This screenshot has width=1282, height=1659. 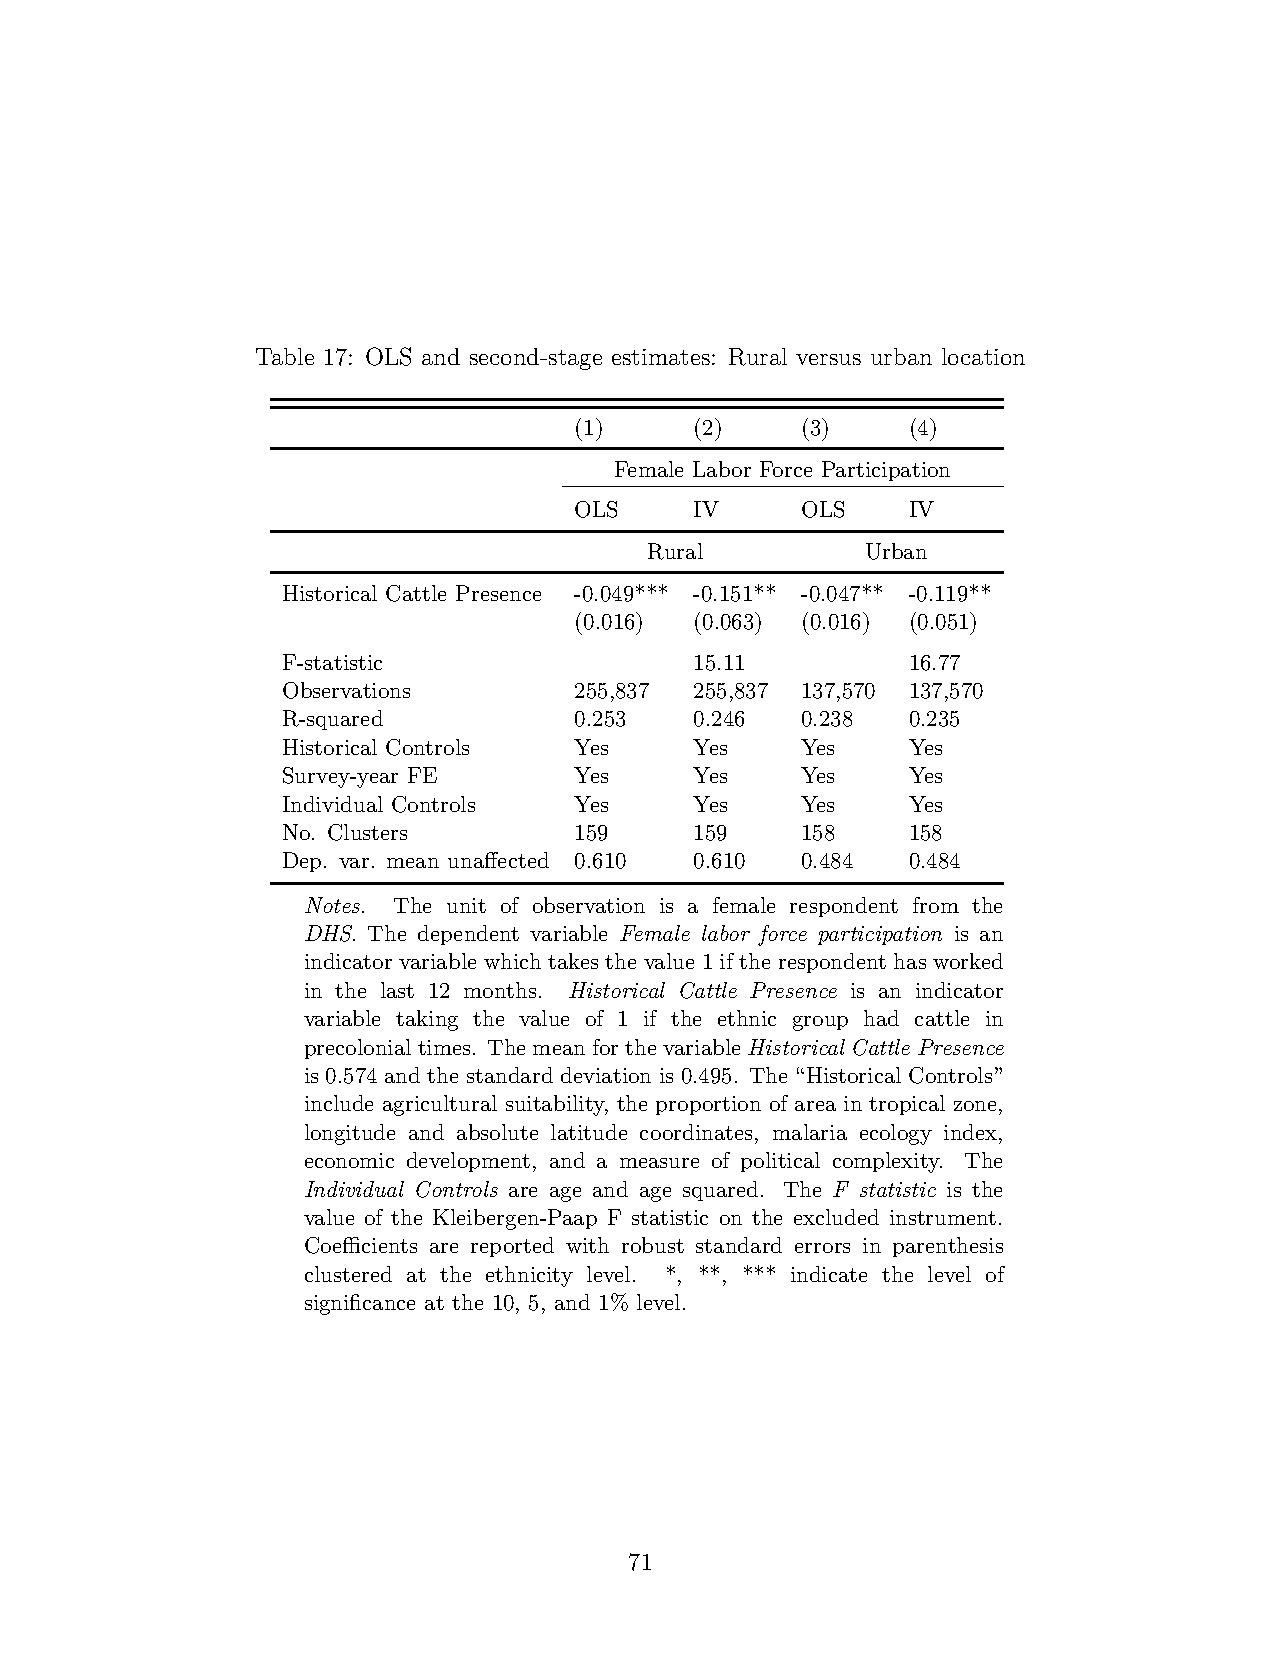 I want to click on clustered, so click(x=348, y=1274).
